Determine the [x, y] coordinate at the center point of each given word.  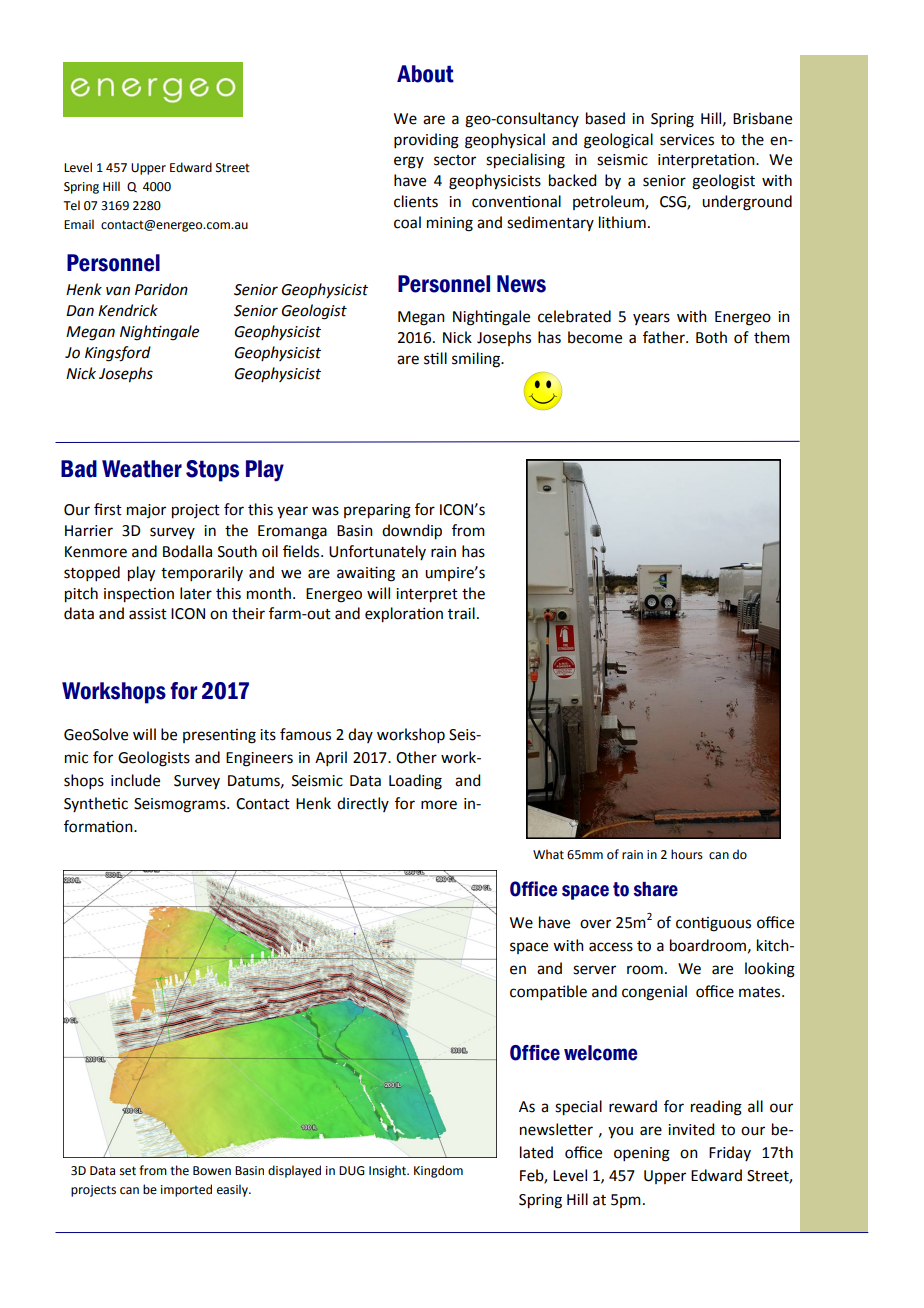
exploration [404, 615]
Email [79, 224]
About [425, 74]
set [128, 1171]
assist [148, 614]
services [687, 140]
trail [461, 613]
